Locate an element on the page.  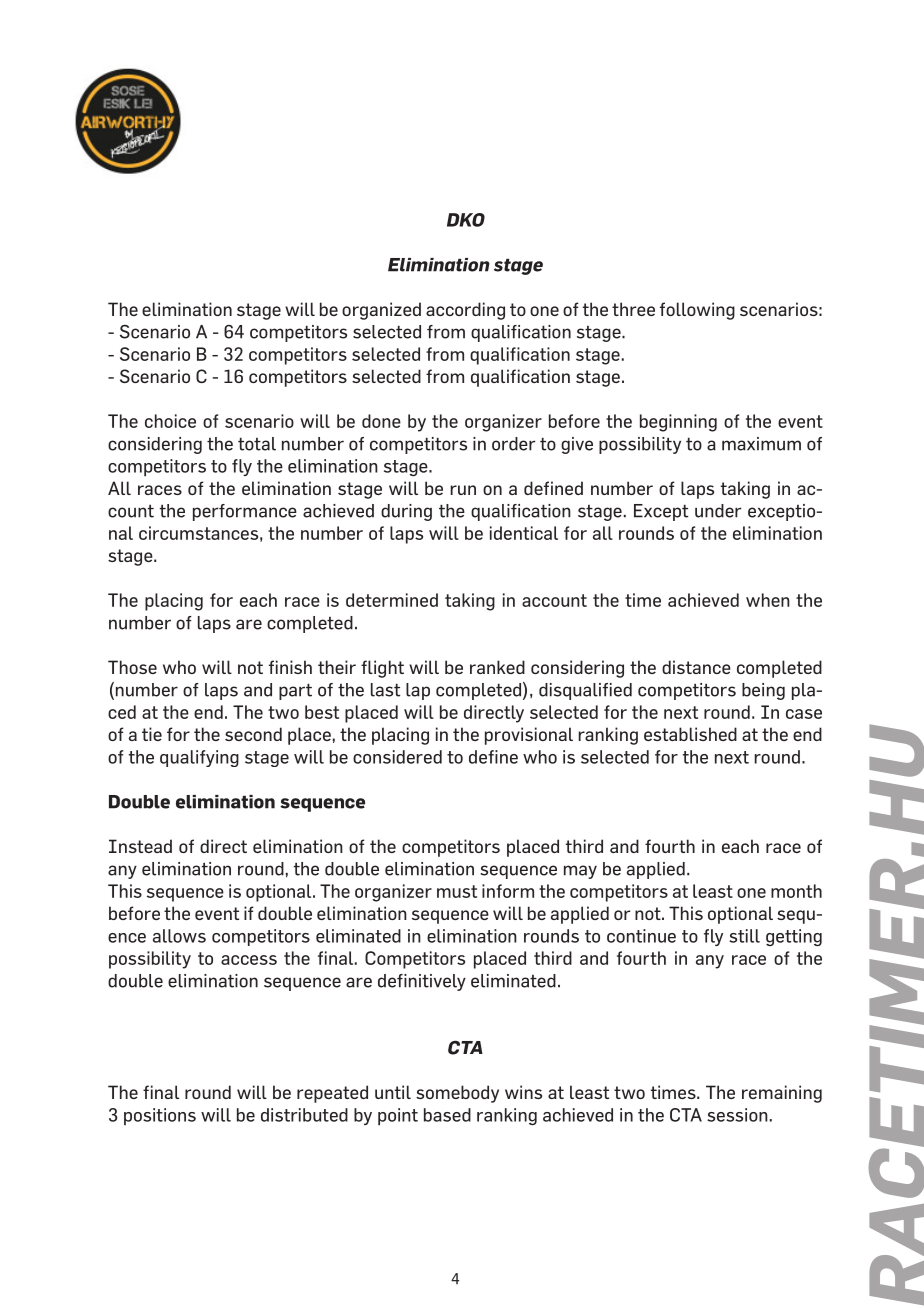
month is located at coordinates (796, 891).
